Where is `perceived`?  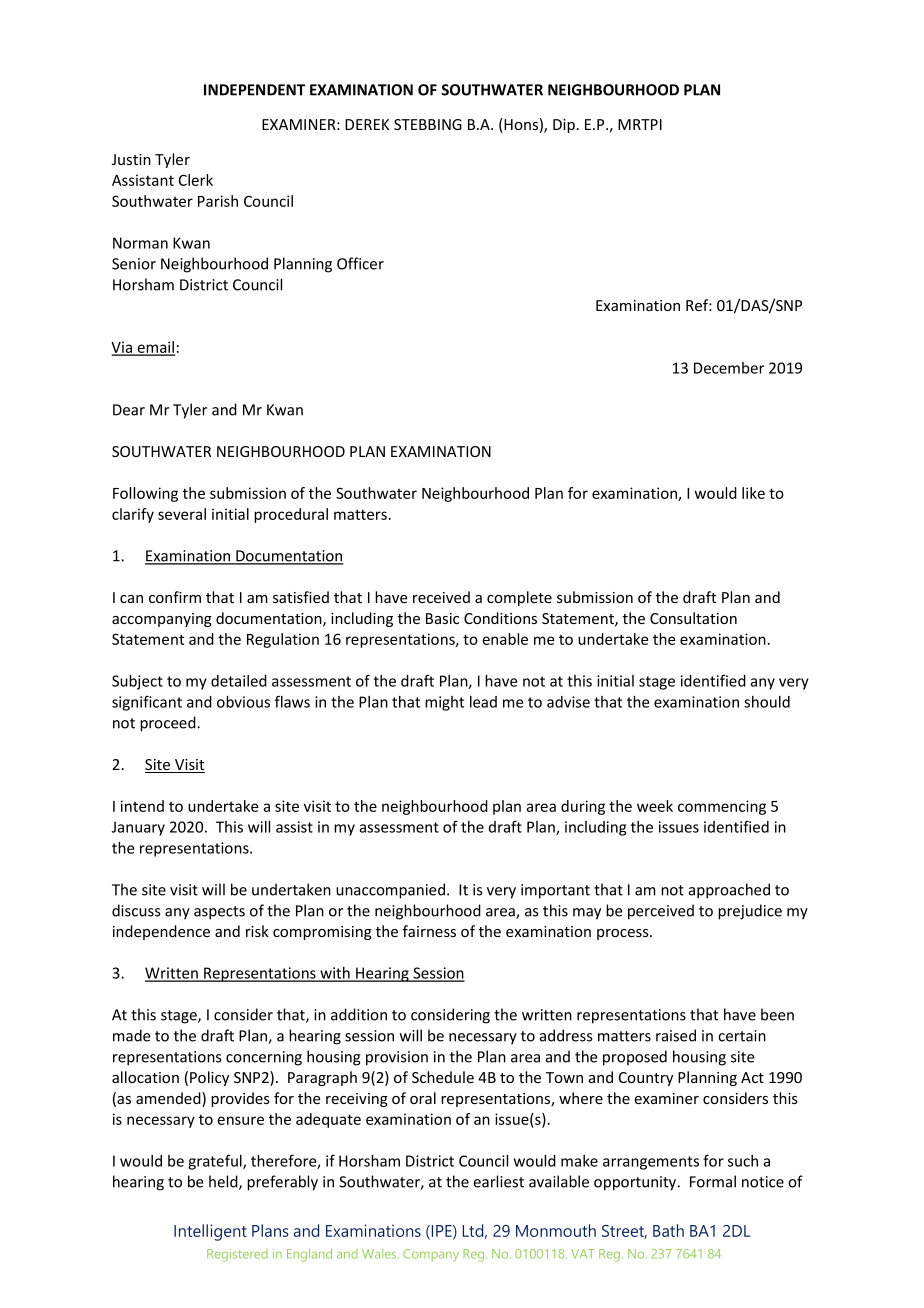 perceived is located at coordinates (661, 912).
